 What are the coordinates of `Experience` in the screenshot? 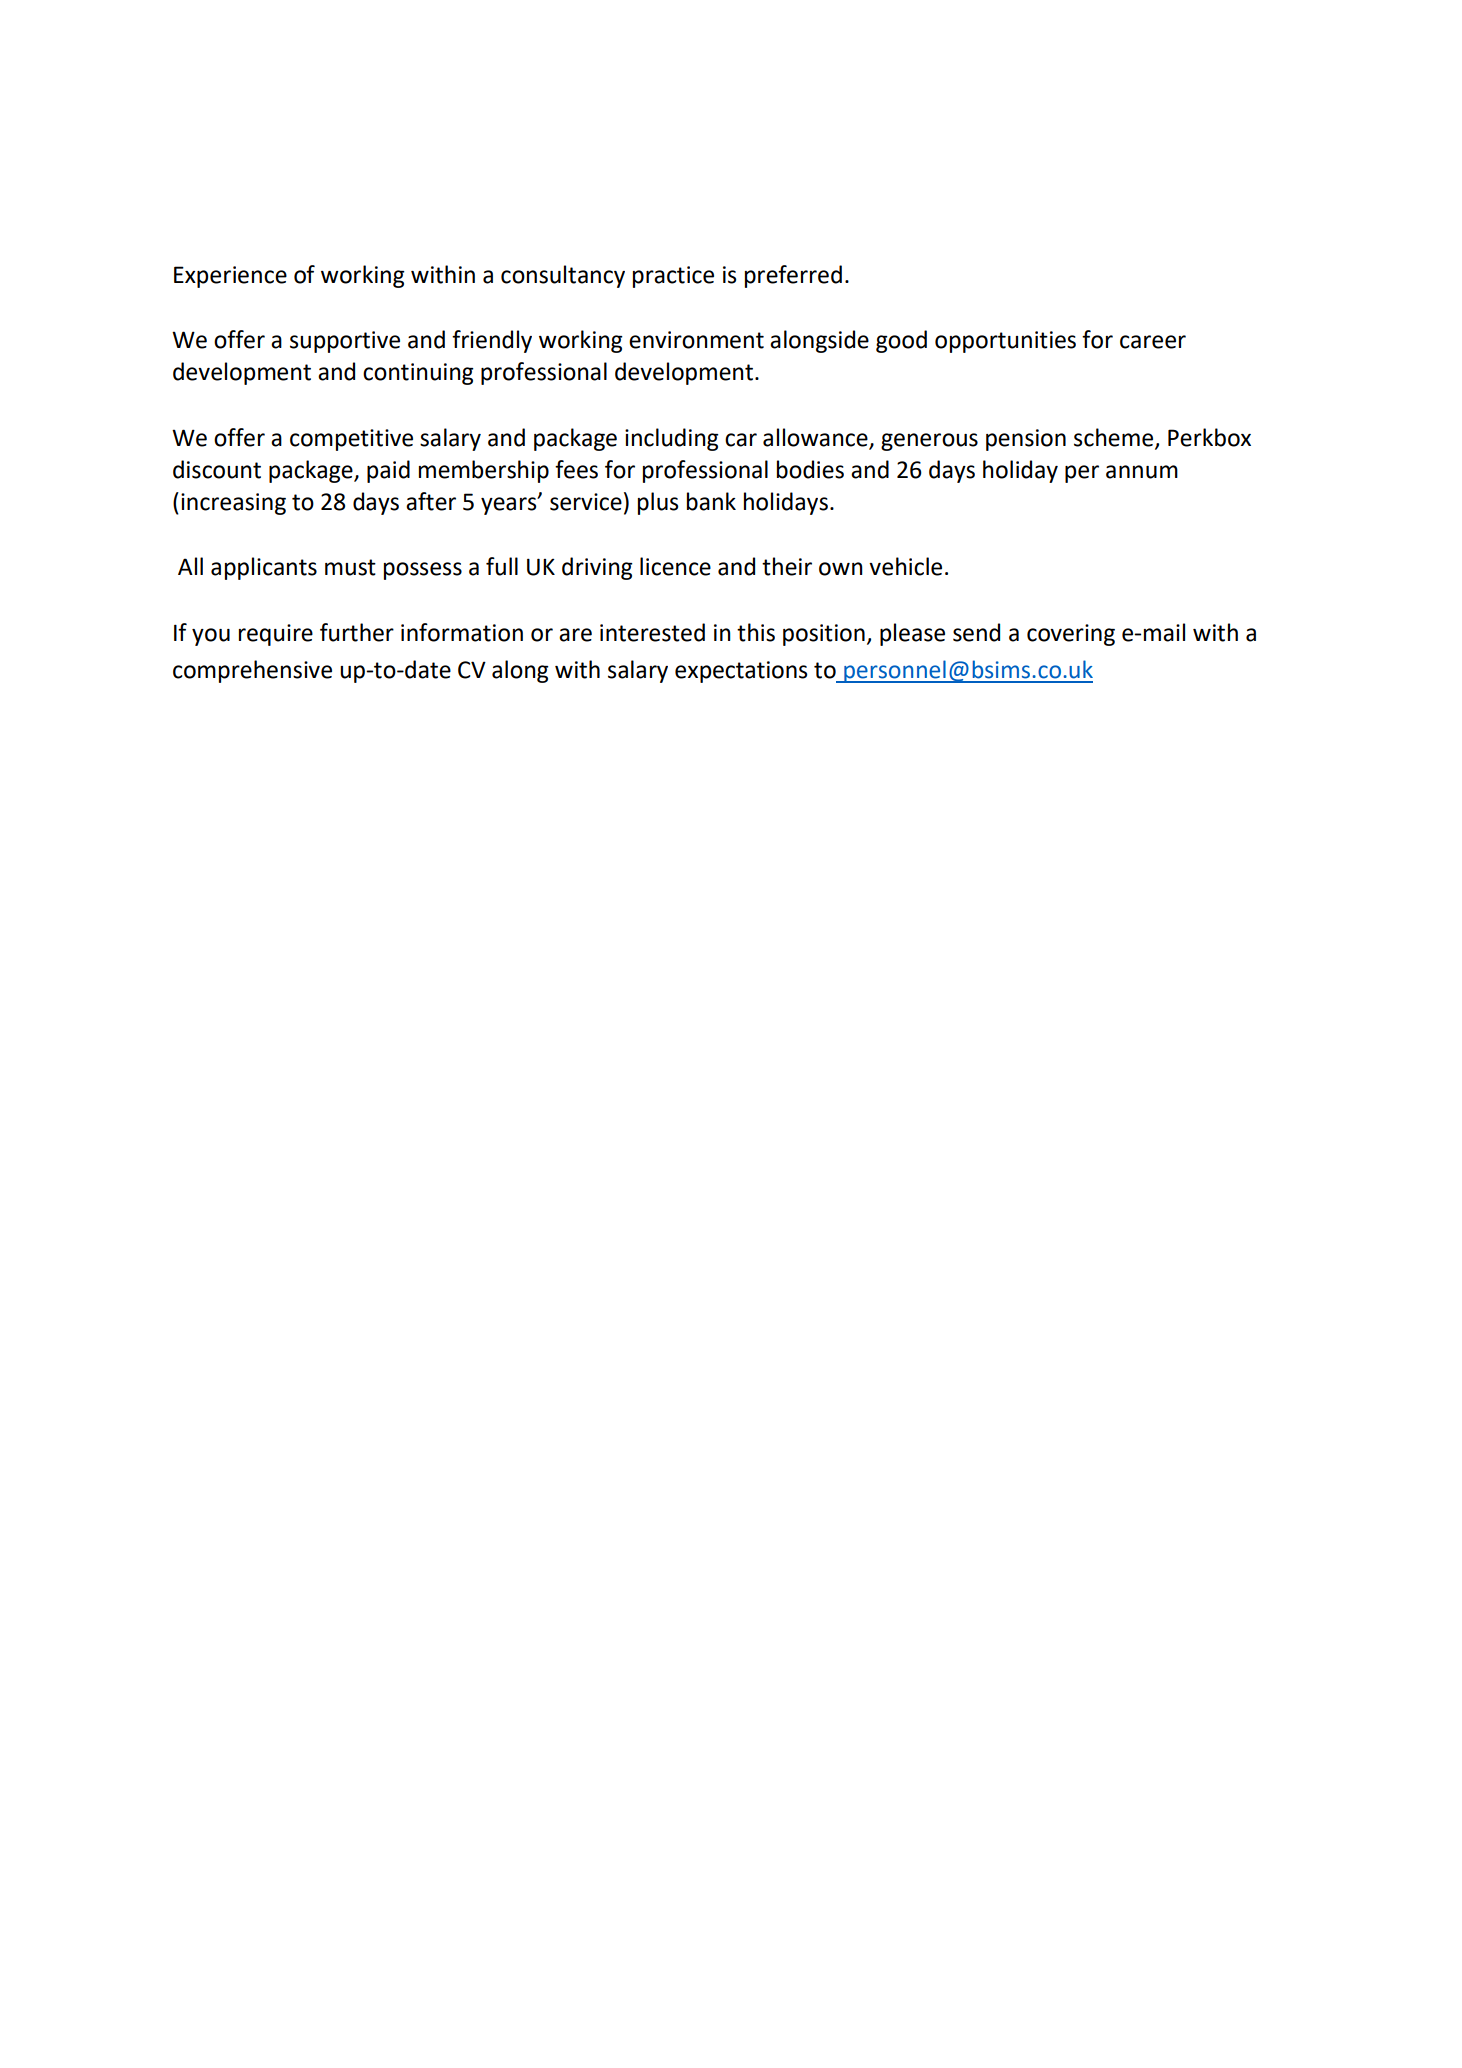 It's located at (230, 277).
